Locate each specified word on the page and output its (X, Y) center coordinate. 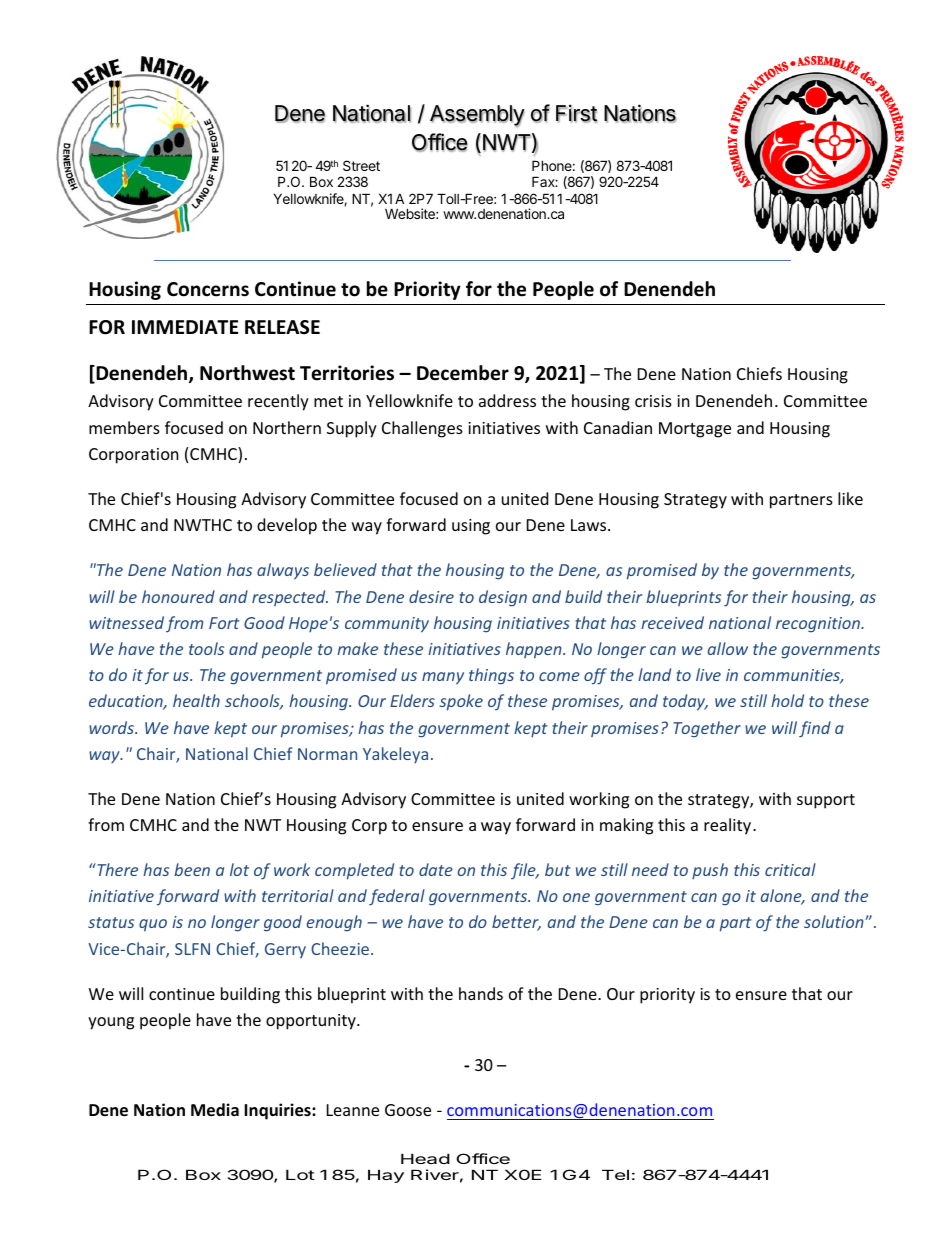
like (850, 498)
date (436, 869)
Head (425, 1158)
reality (729, 826)
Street (361, 165)
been (192, 869)
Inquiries (278, 1111)
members (124, 427)
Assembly (477, 116)
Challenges (422, 429)
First (576, 113)
